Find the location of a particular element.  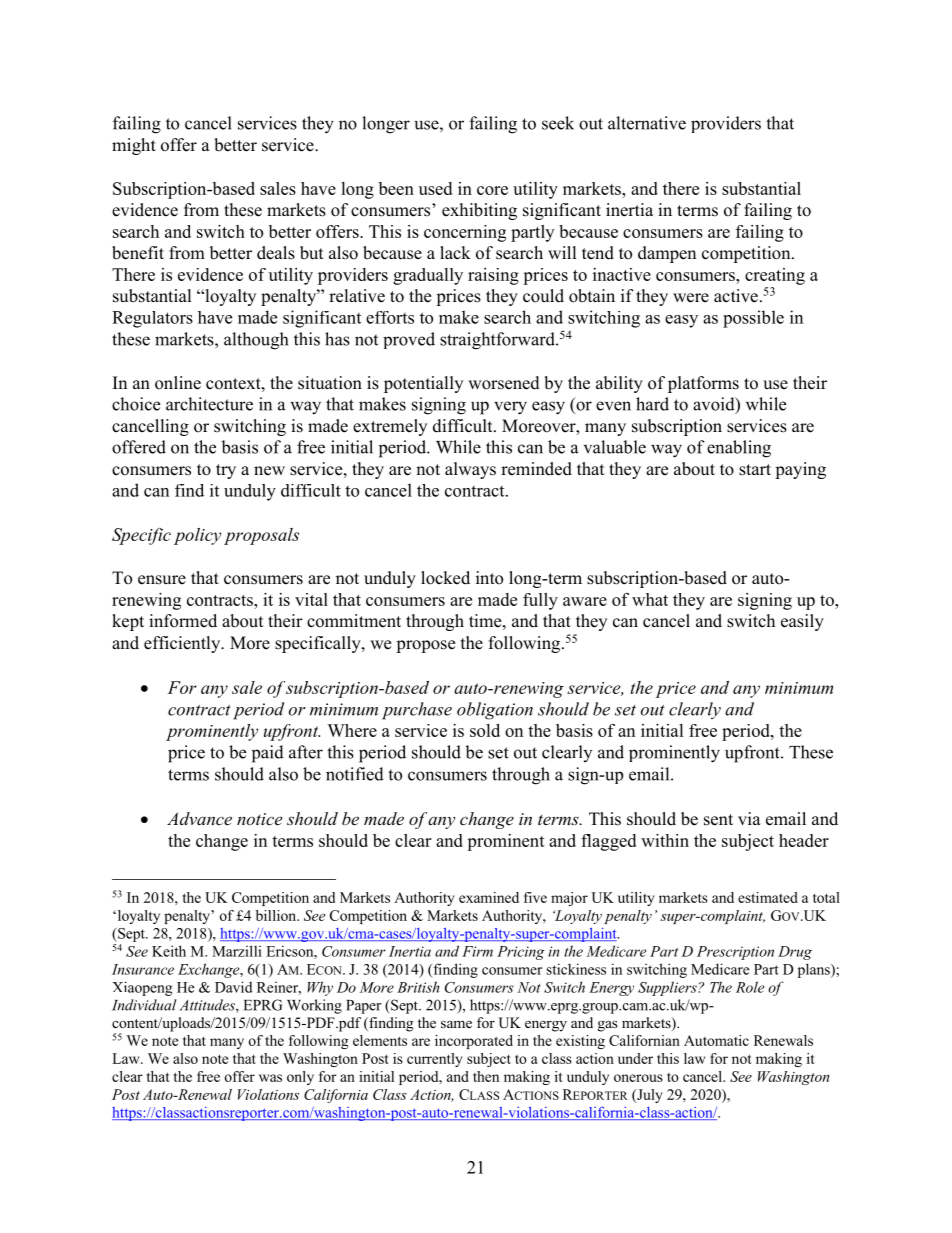

online is located at coordinates (178, 383).
